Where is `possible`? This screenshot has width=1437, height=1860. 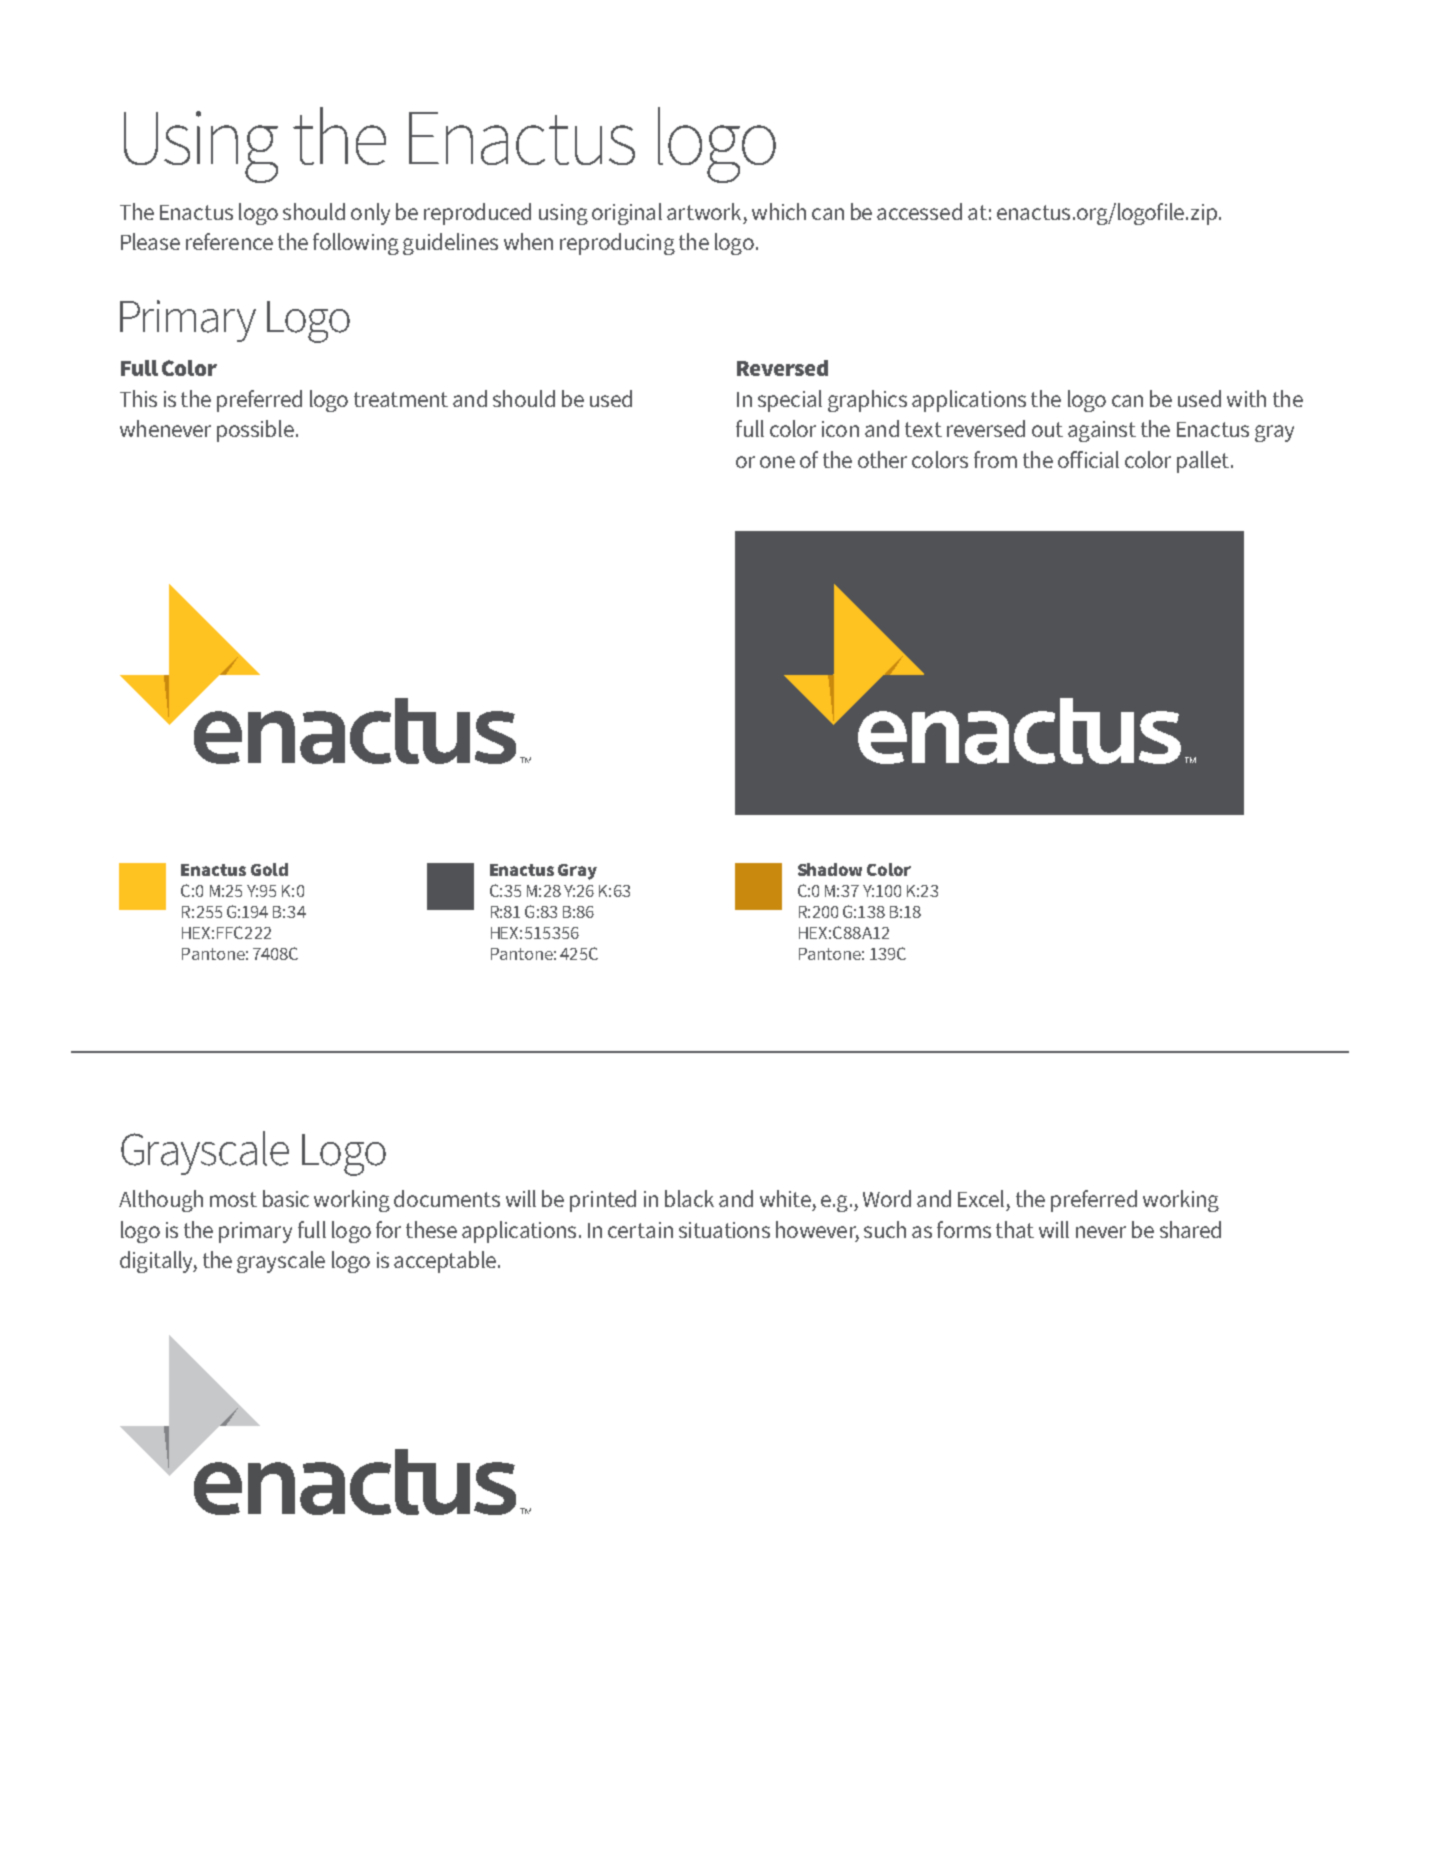 possible is located at coordinates (255, 431).
